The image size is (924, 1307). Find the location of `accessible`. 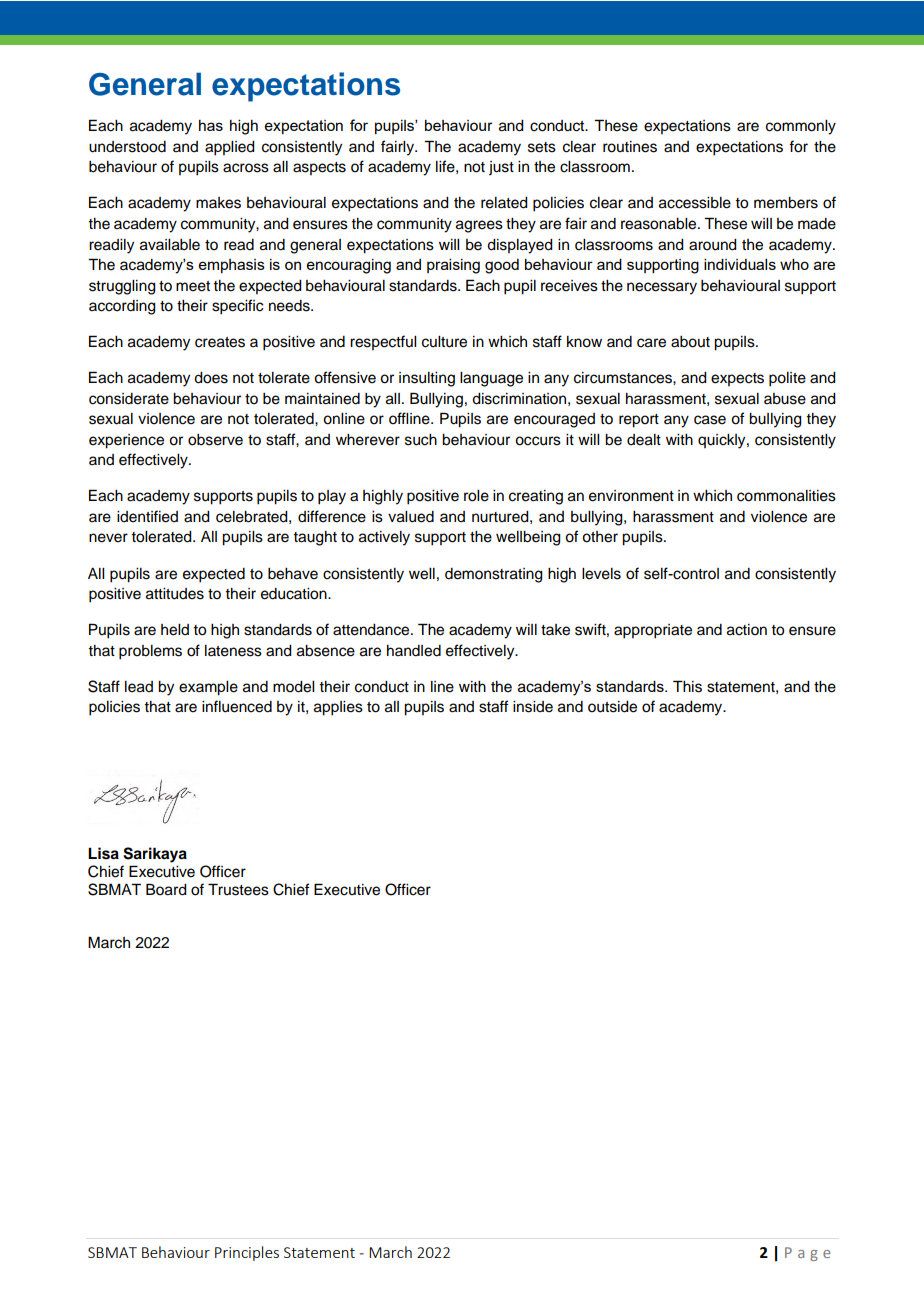

accessible is located at coordinates (695, 203).
